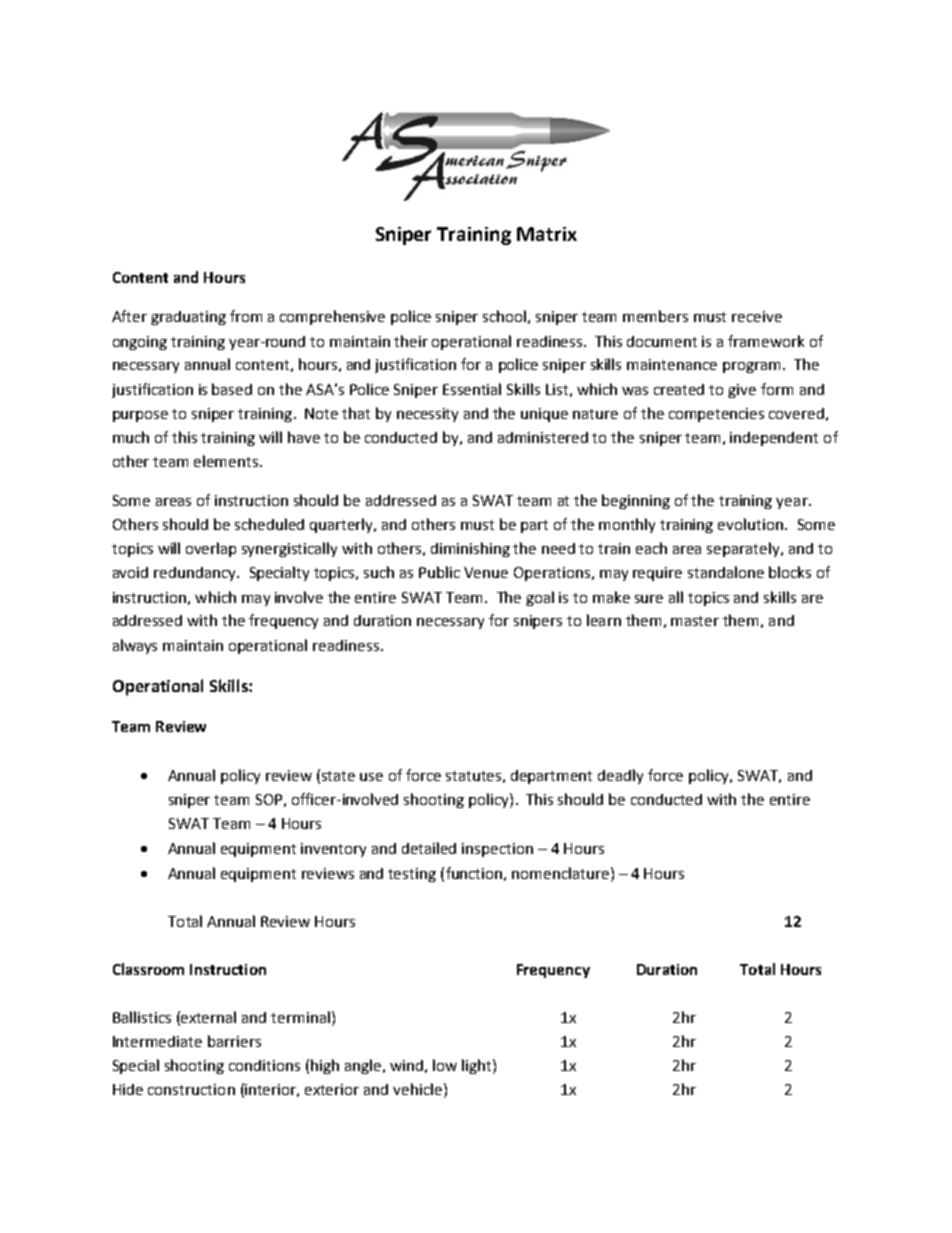  Describe the element at coordinates (196, 574) in the screenshot. I see `redundancy` at that location.
